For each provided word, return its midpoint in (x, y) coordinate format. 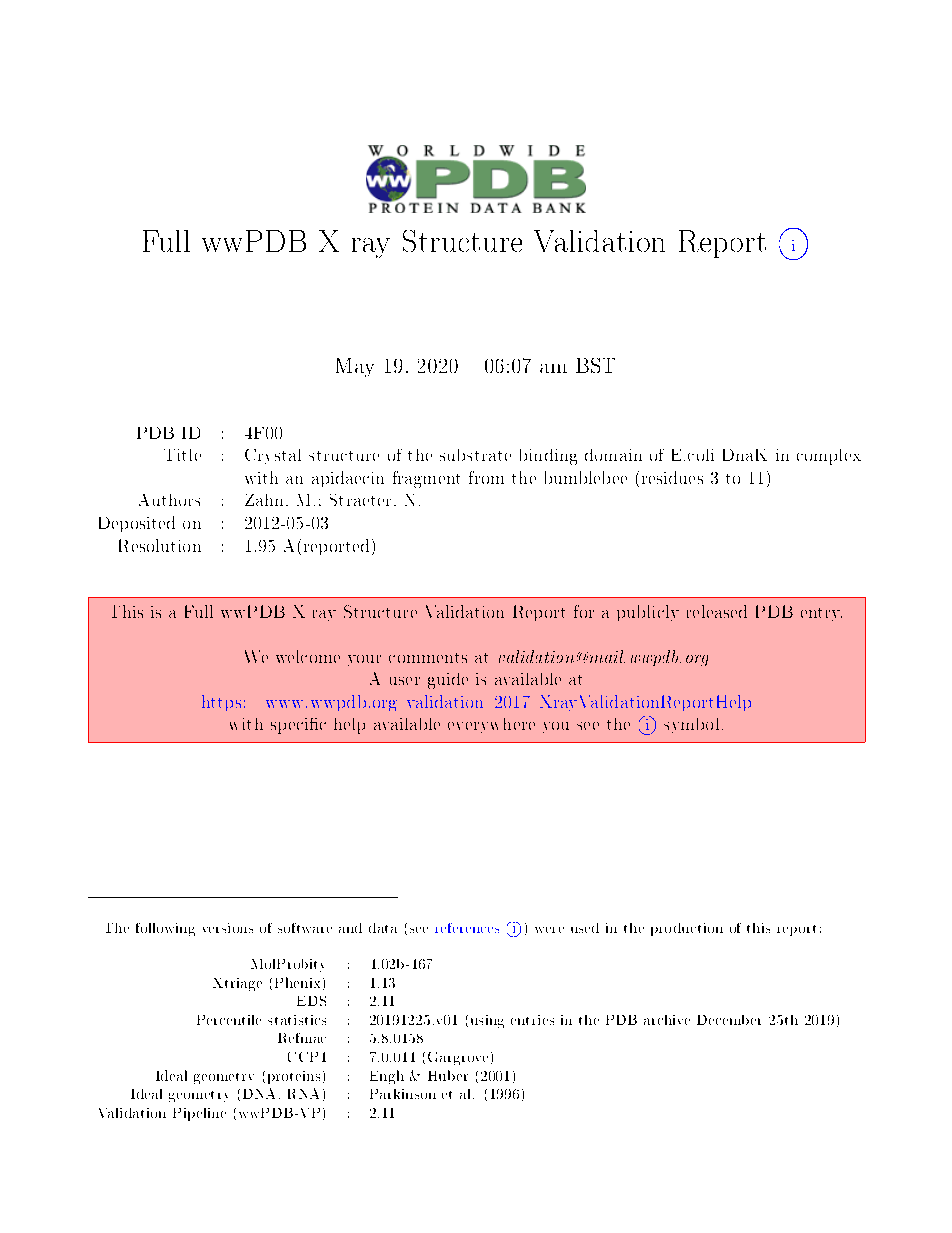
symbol (691, 725)
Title (182, 455)
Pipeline (199, 1114)
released (717, 611)
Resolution (160, 545)
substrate (475, 455)
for (584, 611)
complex (829, 457)
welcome (308, 656)
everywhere (491, 725)
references (467, 928)
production (687, 929)
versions (228, 928)
